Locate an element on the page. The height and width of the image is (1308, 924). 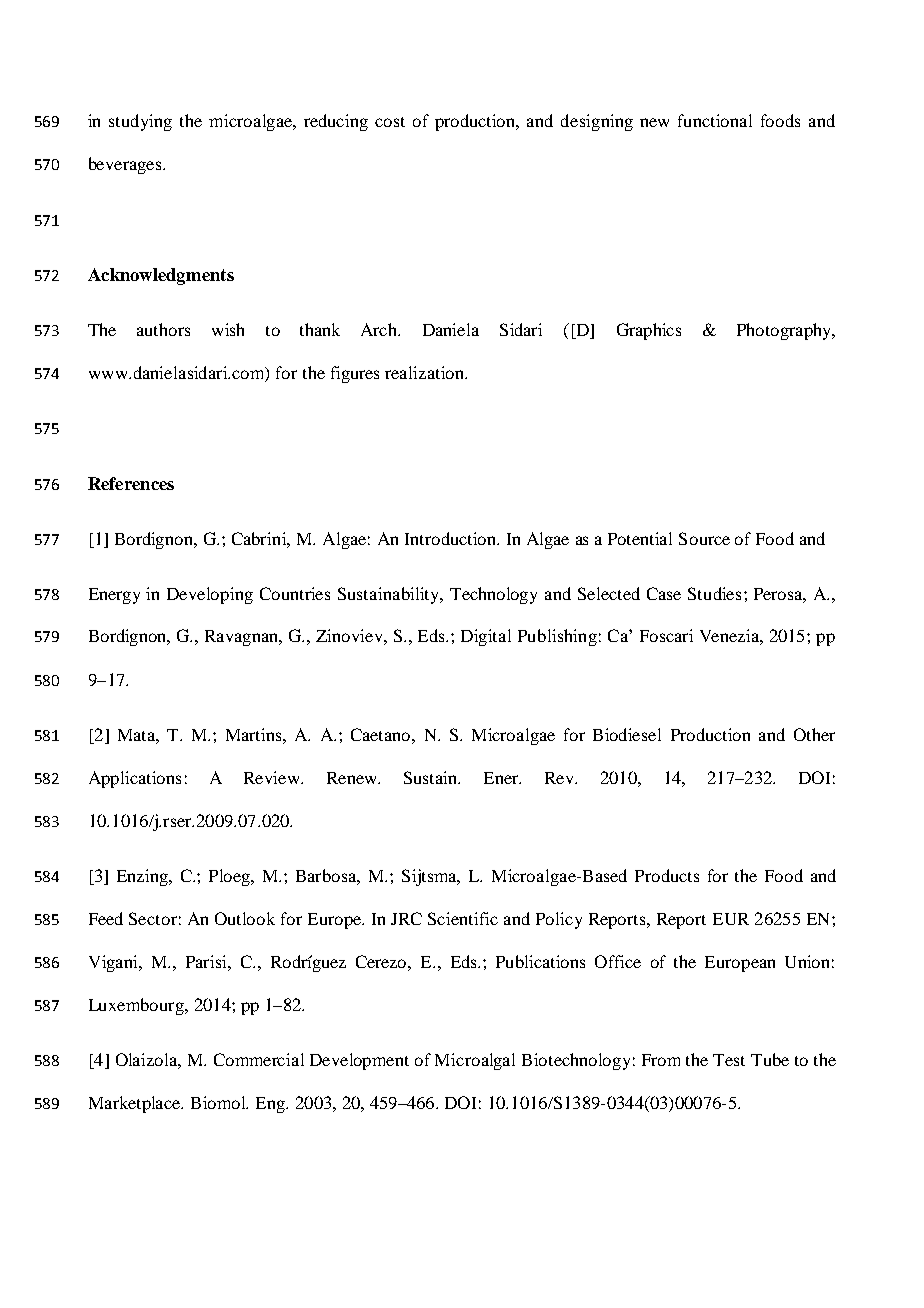
cost is located at coordinates (390, 122).
